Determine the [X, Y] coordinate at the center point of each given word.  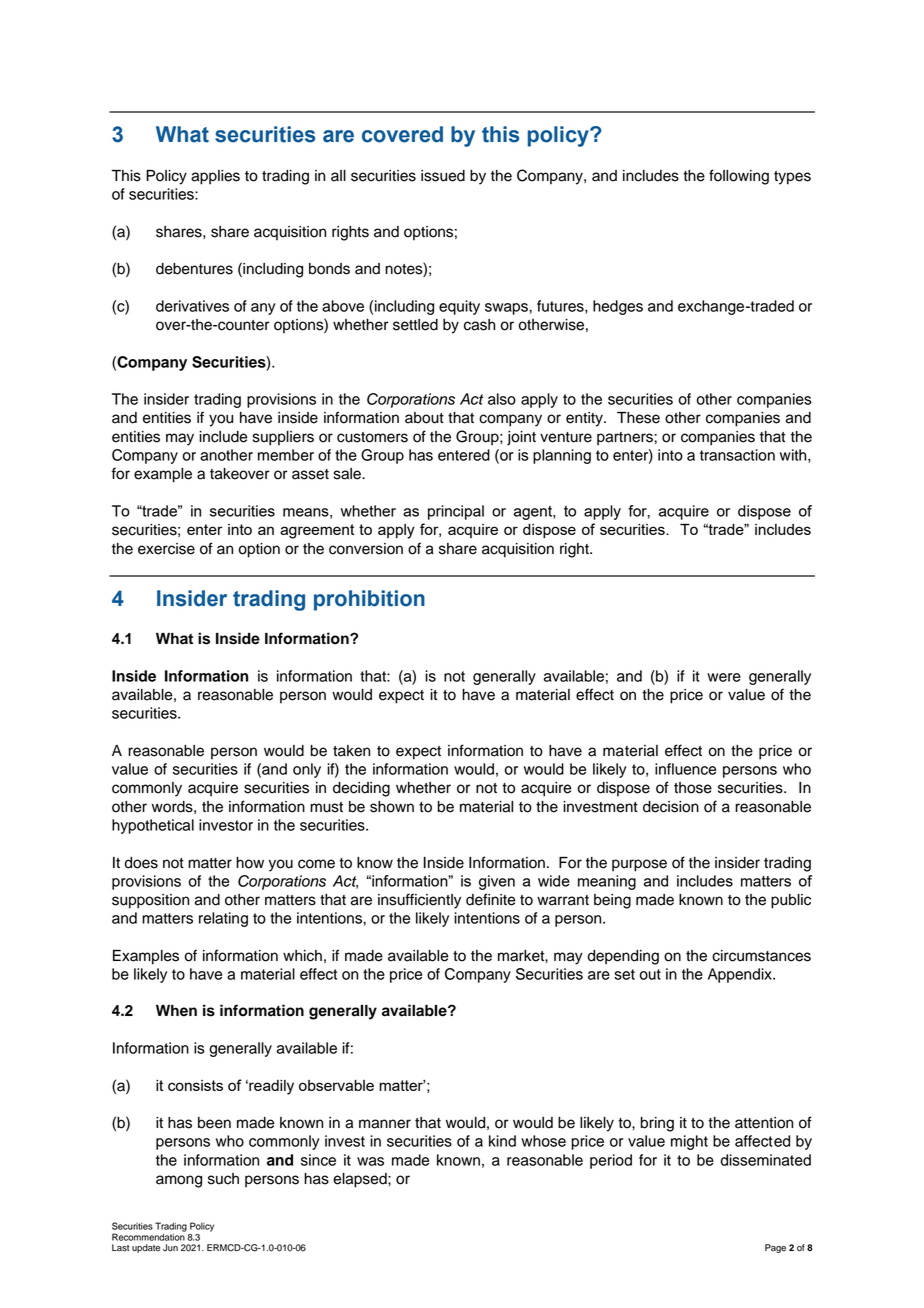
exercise [166, 549]
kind [502, 1141]
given [497, 882]
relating [223, 919]
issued [443, 176]
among [179, 1181]
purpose [639, 865]
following [739, 177]
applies [215, 177]
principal [456, 512]
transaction [737, 455]
